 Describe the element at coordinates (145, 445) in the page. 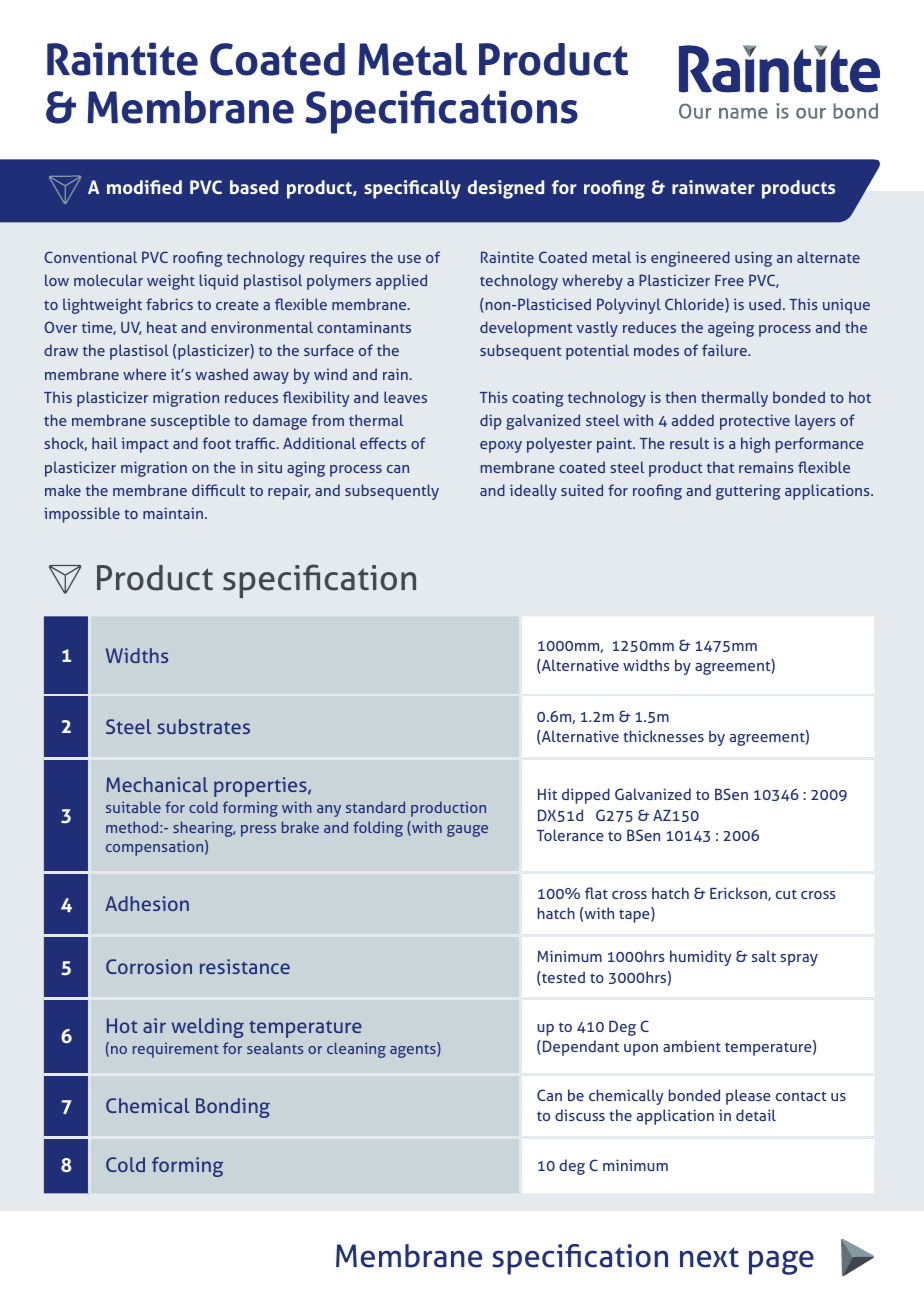

I see `impact` at that location.
